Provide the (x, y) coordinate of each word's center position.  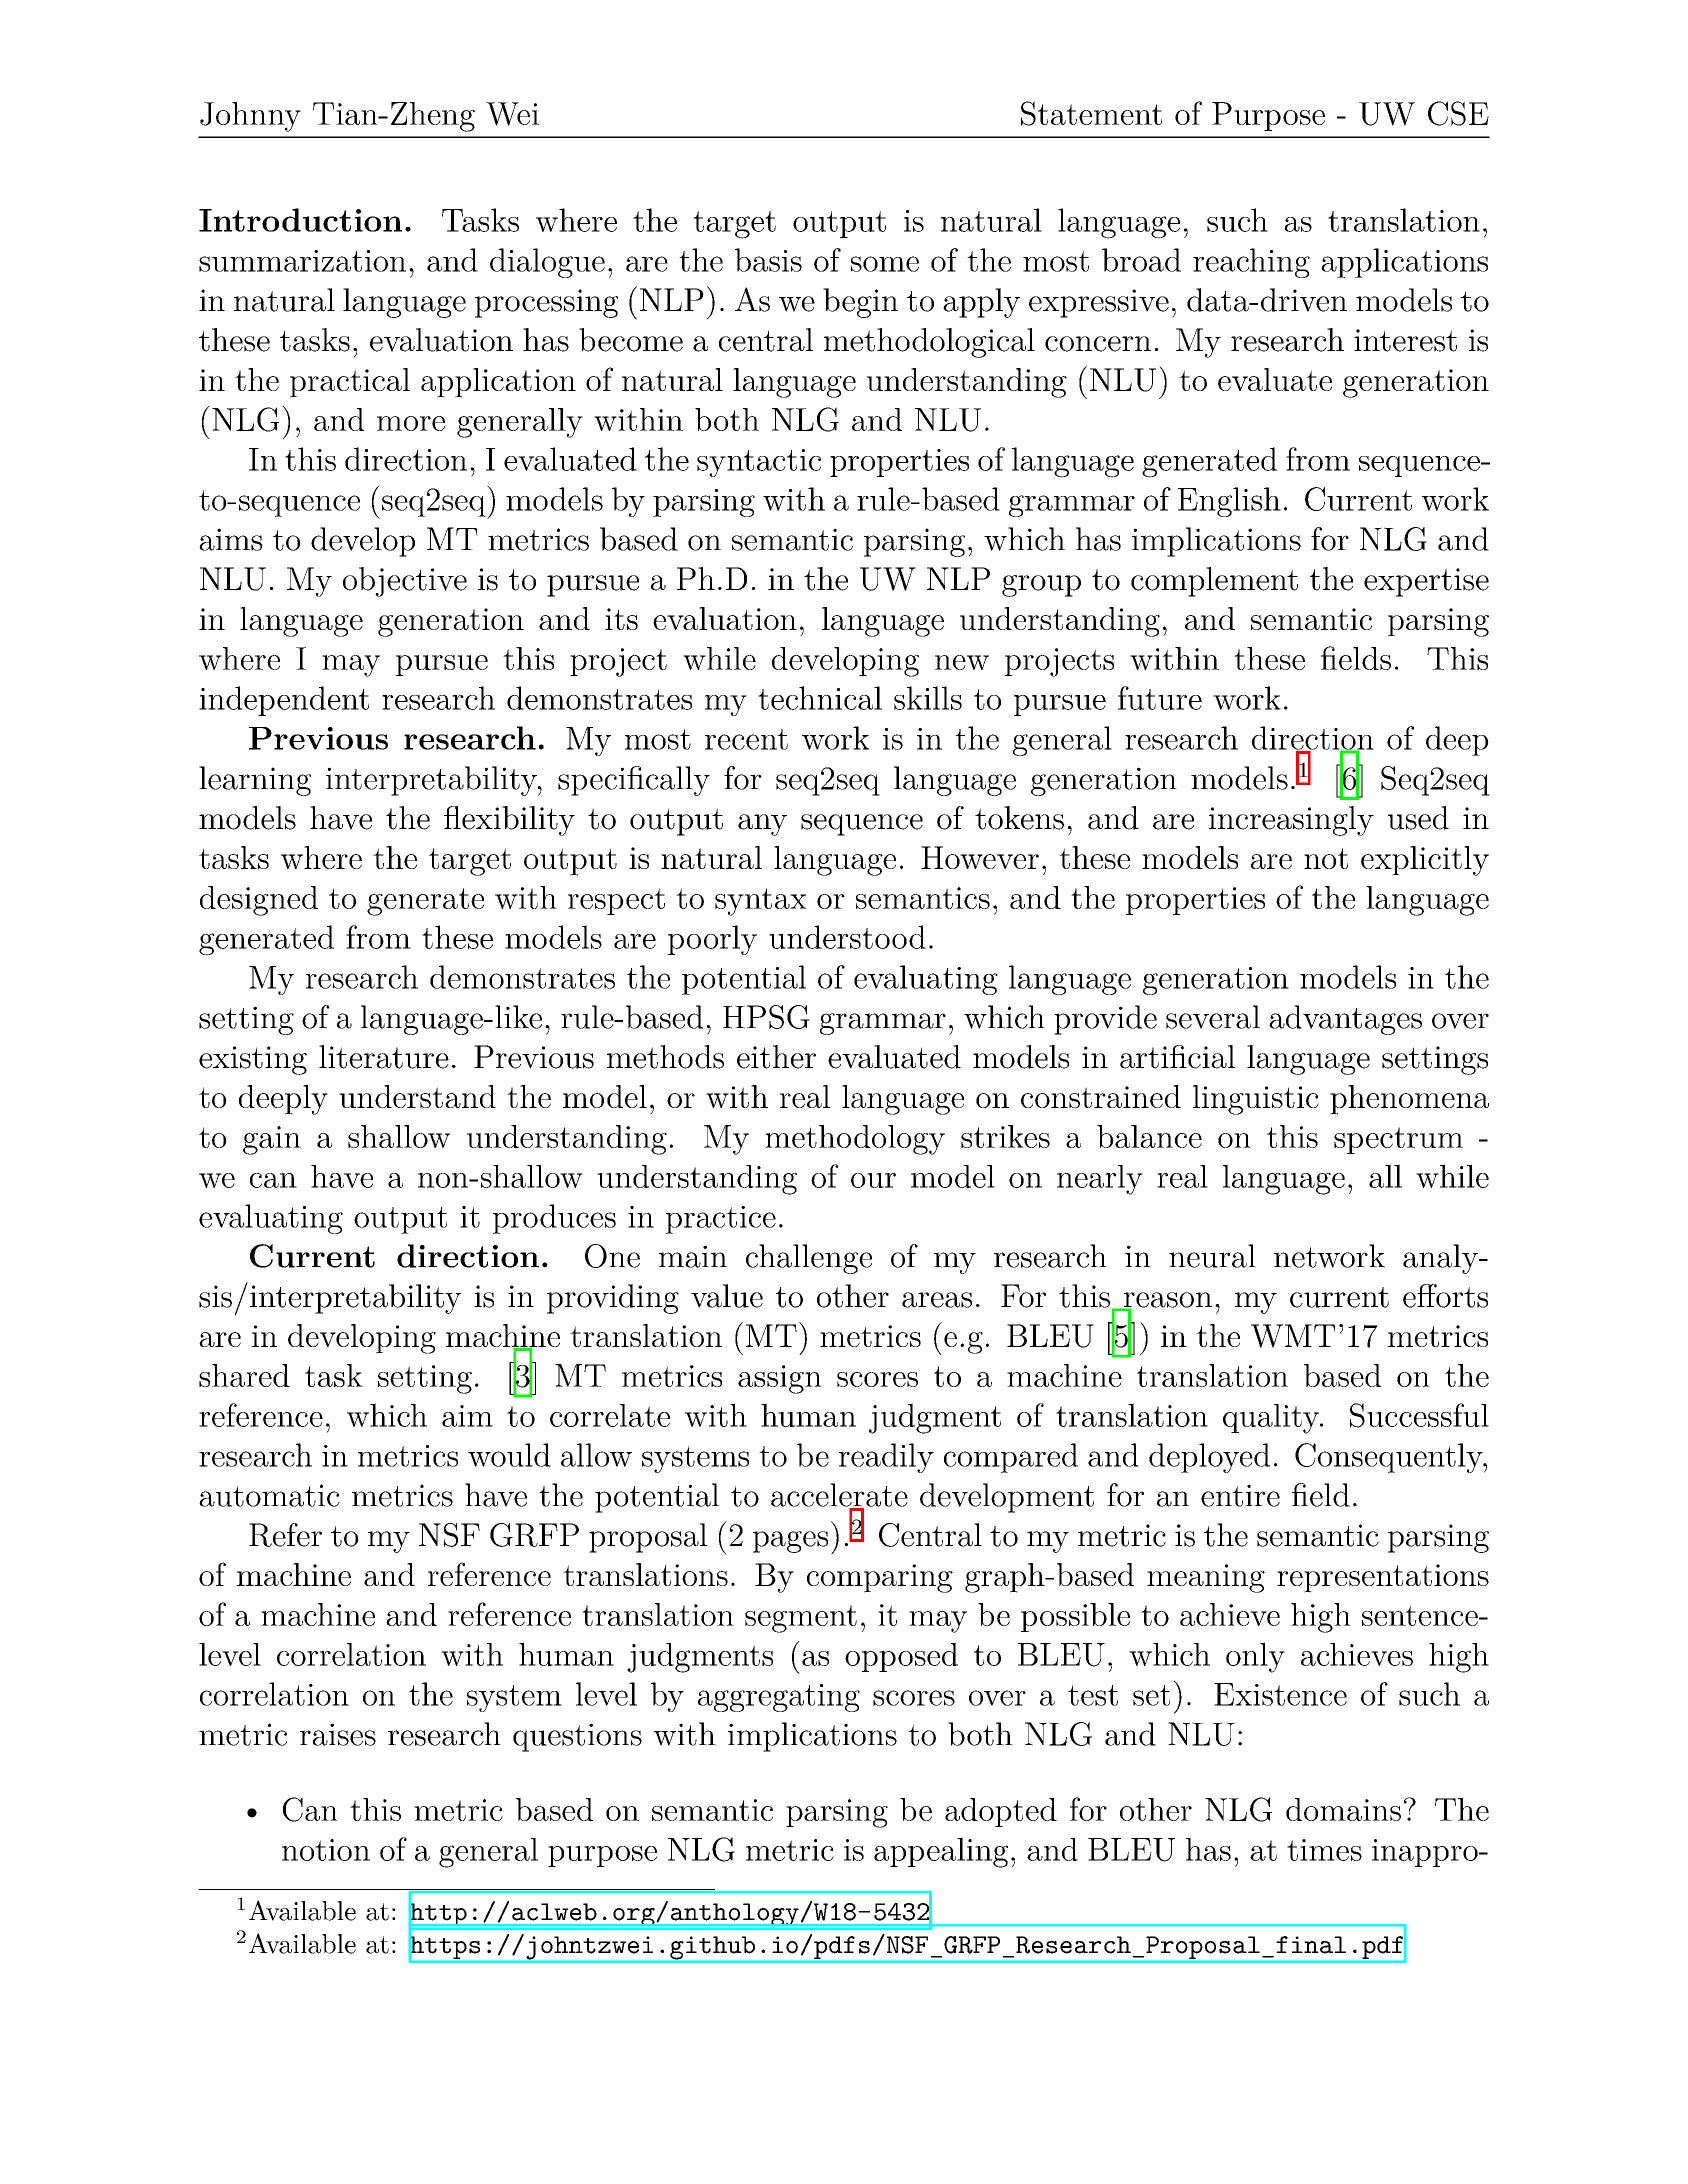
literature (384, 1057)
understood (847, 937)
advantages (1345, 1020)
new (962, 662)
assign (780, 1379)
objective (405, 582)
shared (244, 1375)
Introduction (300, 220)
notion (326, 1850)
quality (1272, 1419)
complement (1214, 582)
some (885, 264)
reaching (1251, 263)
